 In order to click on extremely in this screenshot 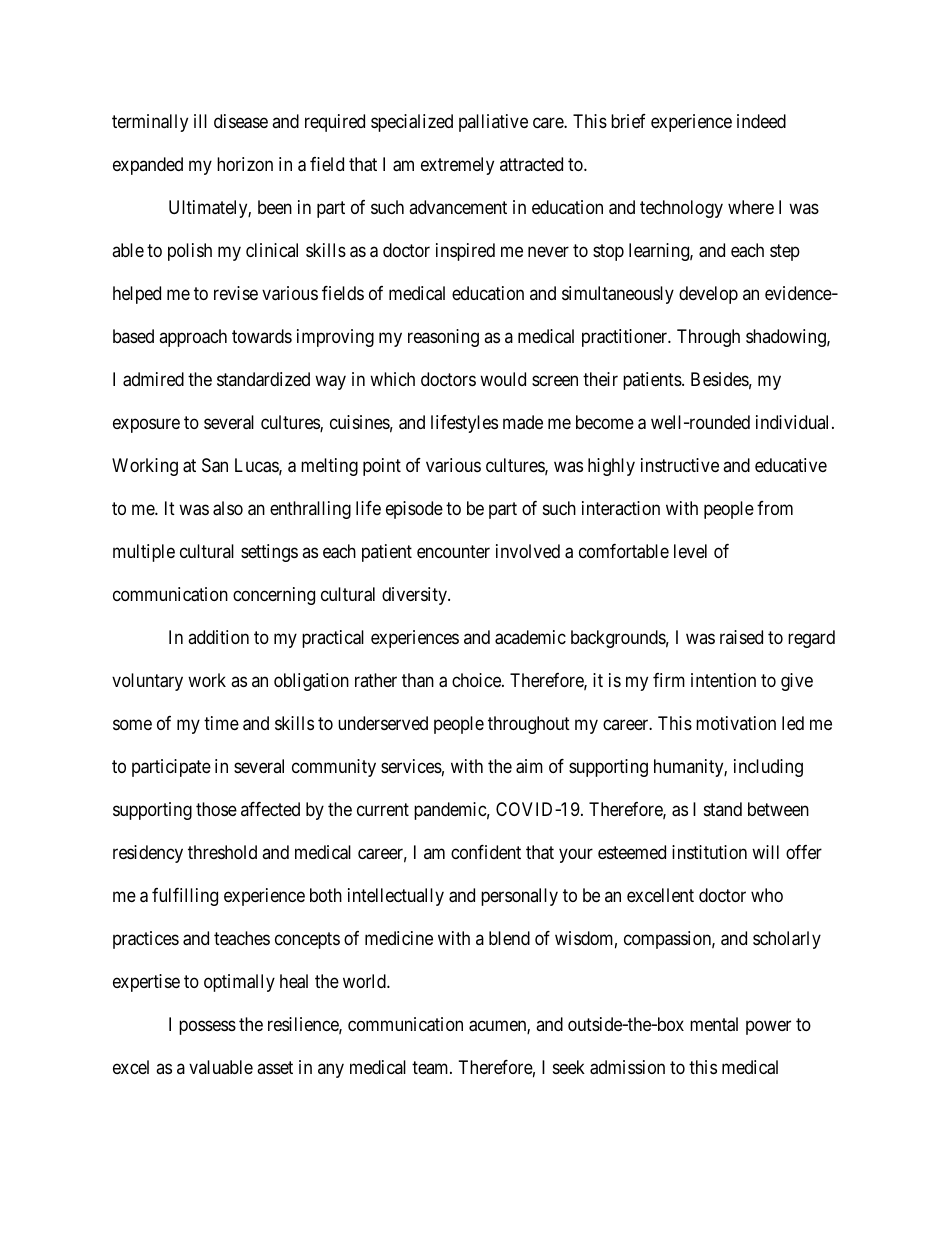, I will do `click(457, 166)`.
